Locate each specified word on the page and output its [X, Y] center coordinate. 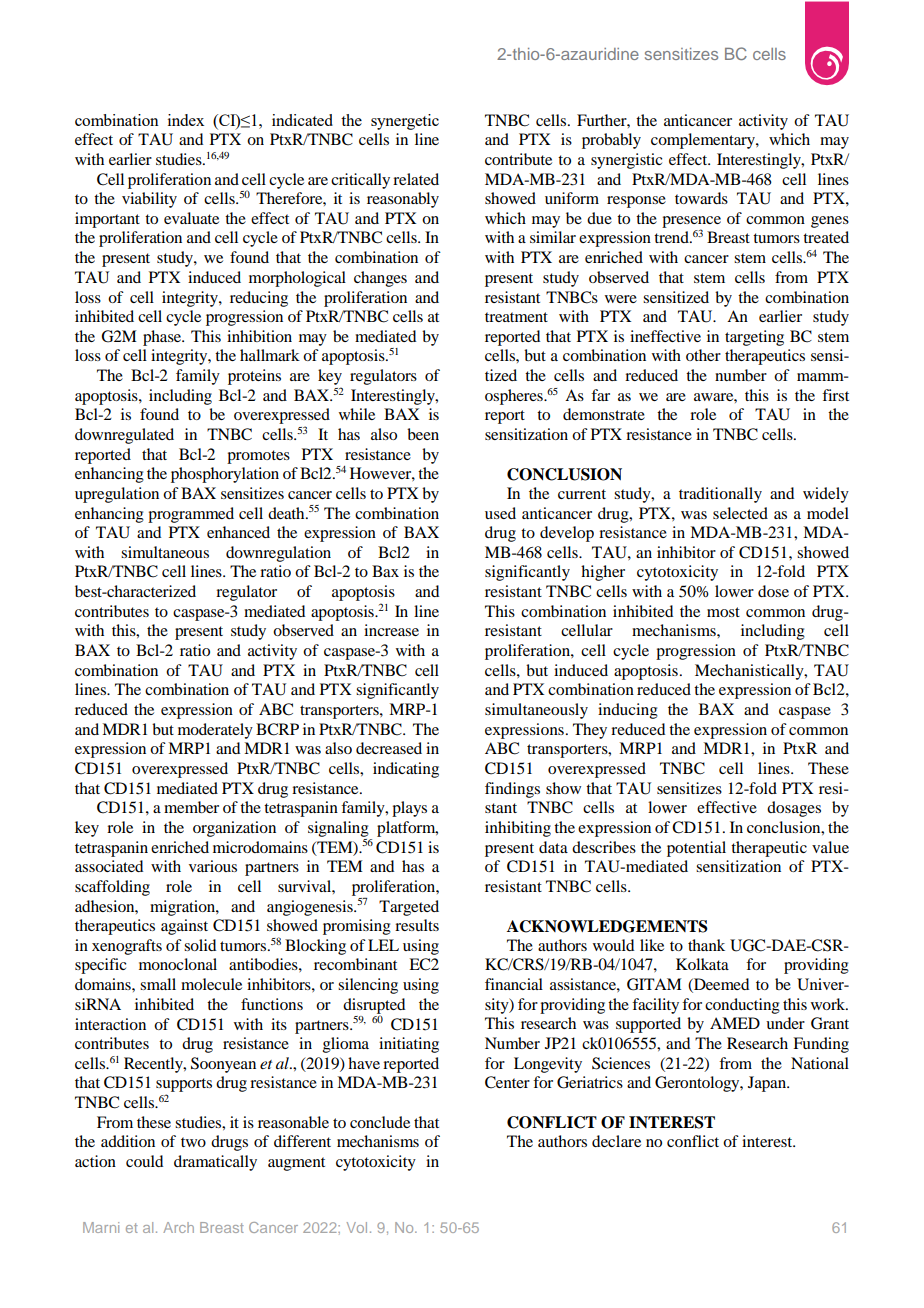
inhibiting [518, 829]
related [416, 179]
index [186, 120]
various [213, 866]
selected [740, 513]
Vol [357, 1227]
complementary [704, 141]
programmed [191, 515]
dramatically [215, 1163]
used [500, 513]
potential [696, 849]
